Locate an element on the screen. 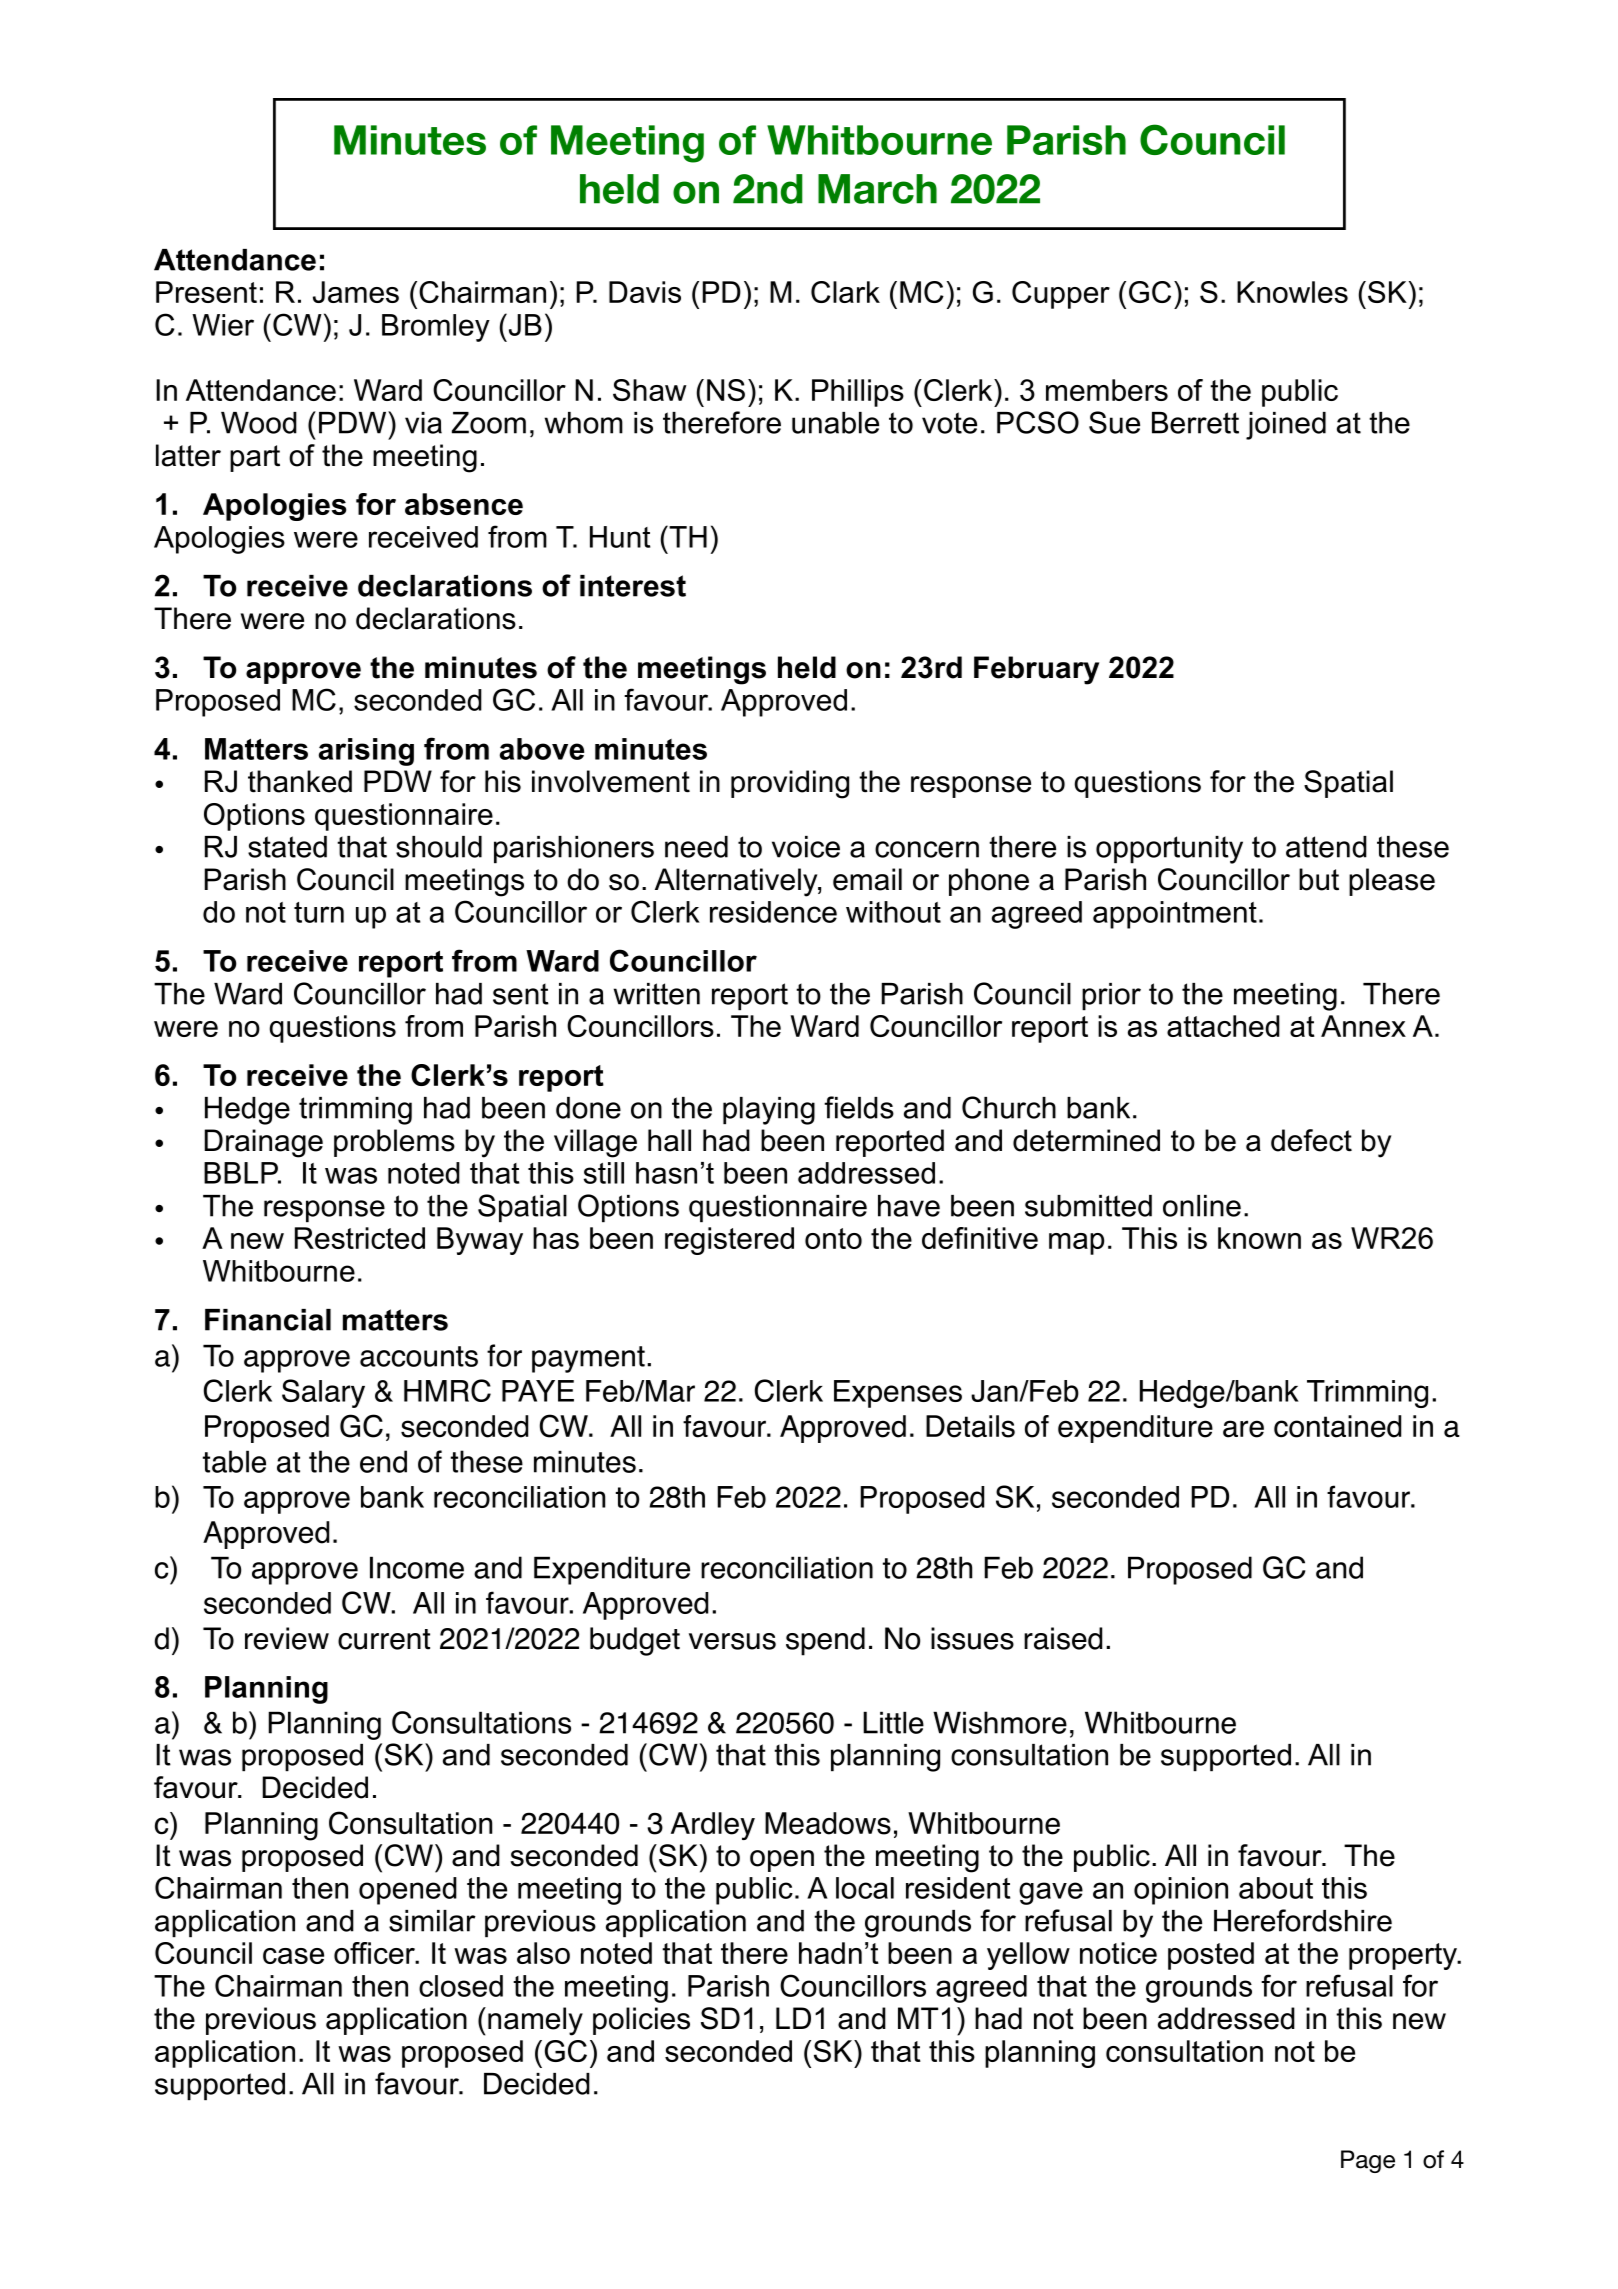 The height and width of the screenshot is (2289, 1618). raised is located at coordinates (1063, 1638).
